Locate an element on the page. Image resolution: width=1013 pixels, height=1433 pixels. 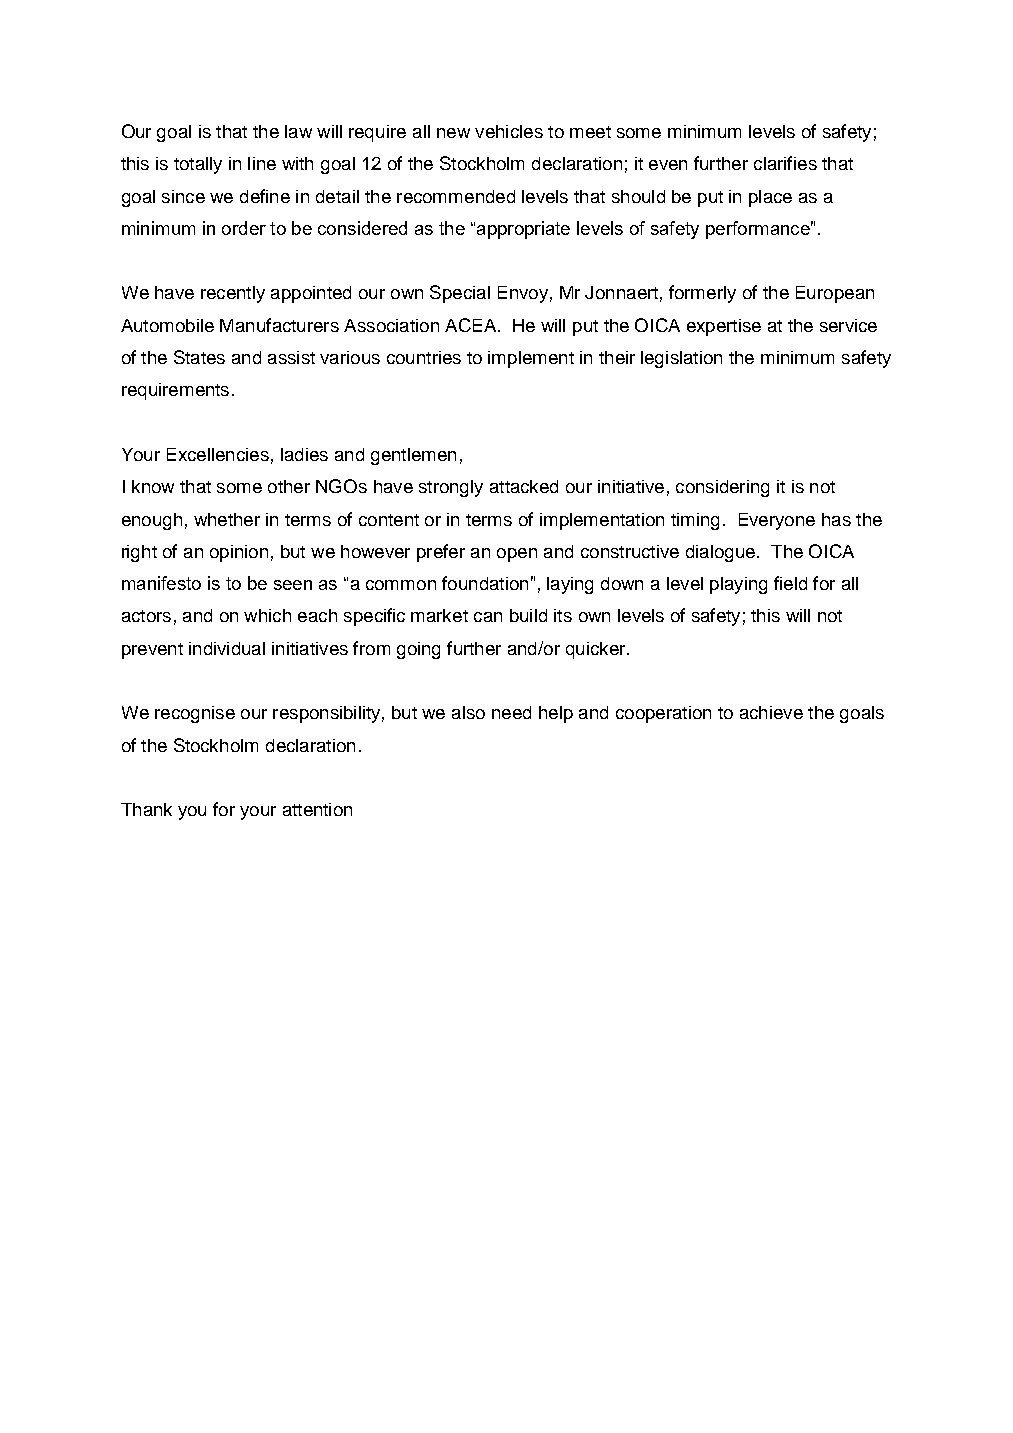
clarifies is located at coordinates (785, 163).
